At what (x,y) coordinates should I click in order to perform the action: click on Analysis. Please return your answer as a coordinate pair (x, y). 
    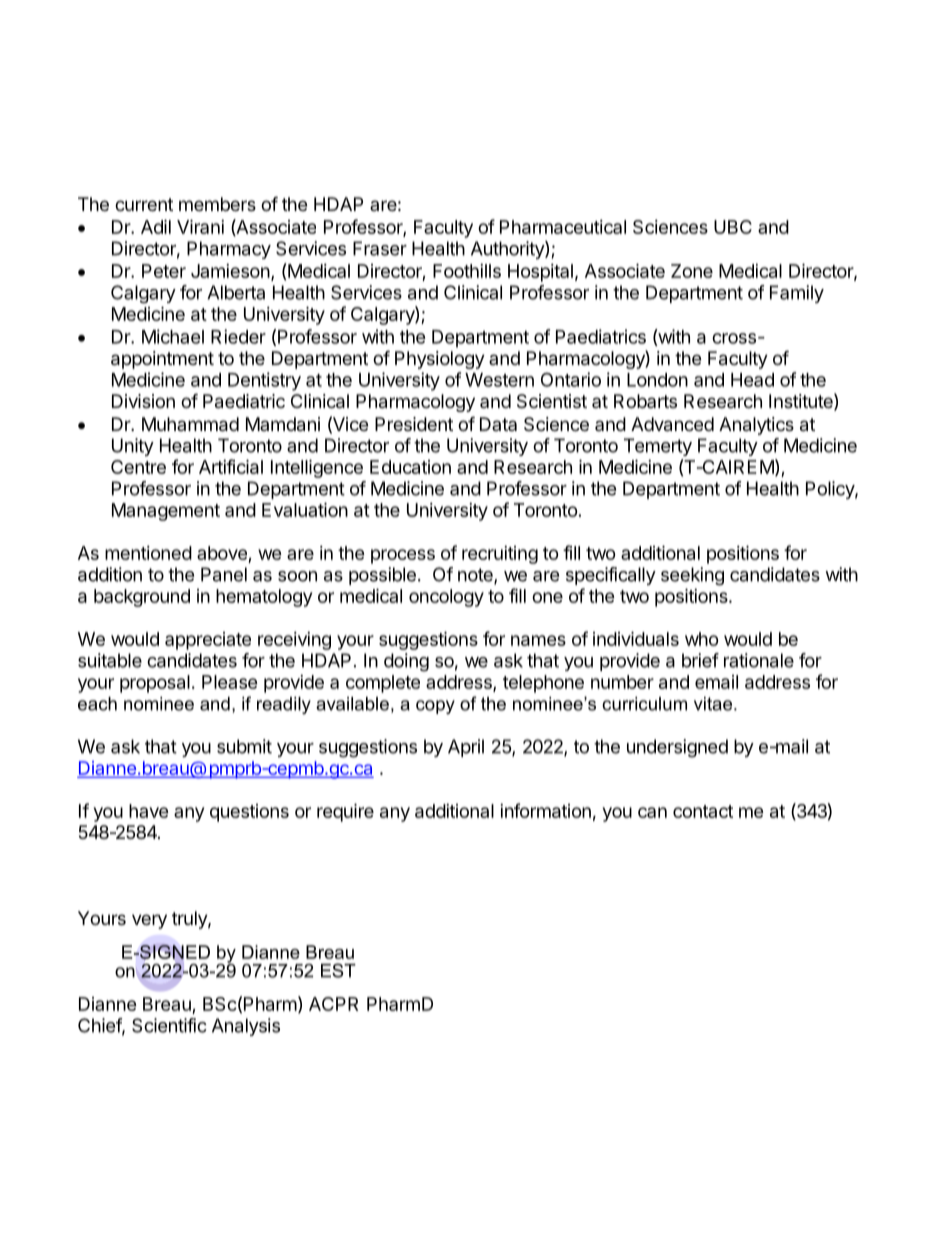
    Looking at the image, I should click on (246, 1027).
